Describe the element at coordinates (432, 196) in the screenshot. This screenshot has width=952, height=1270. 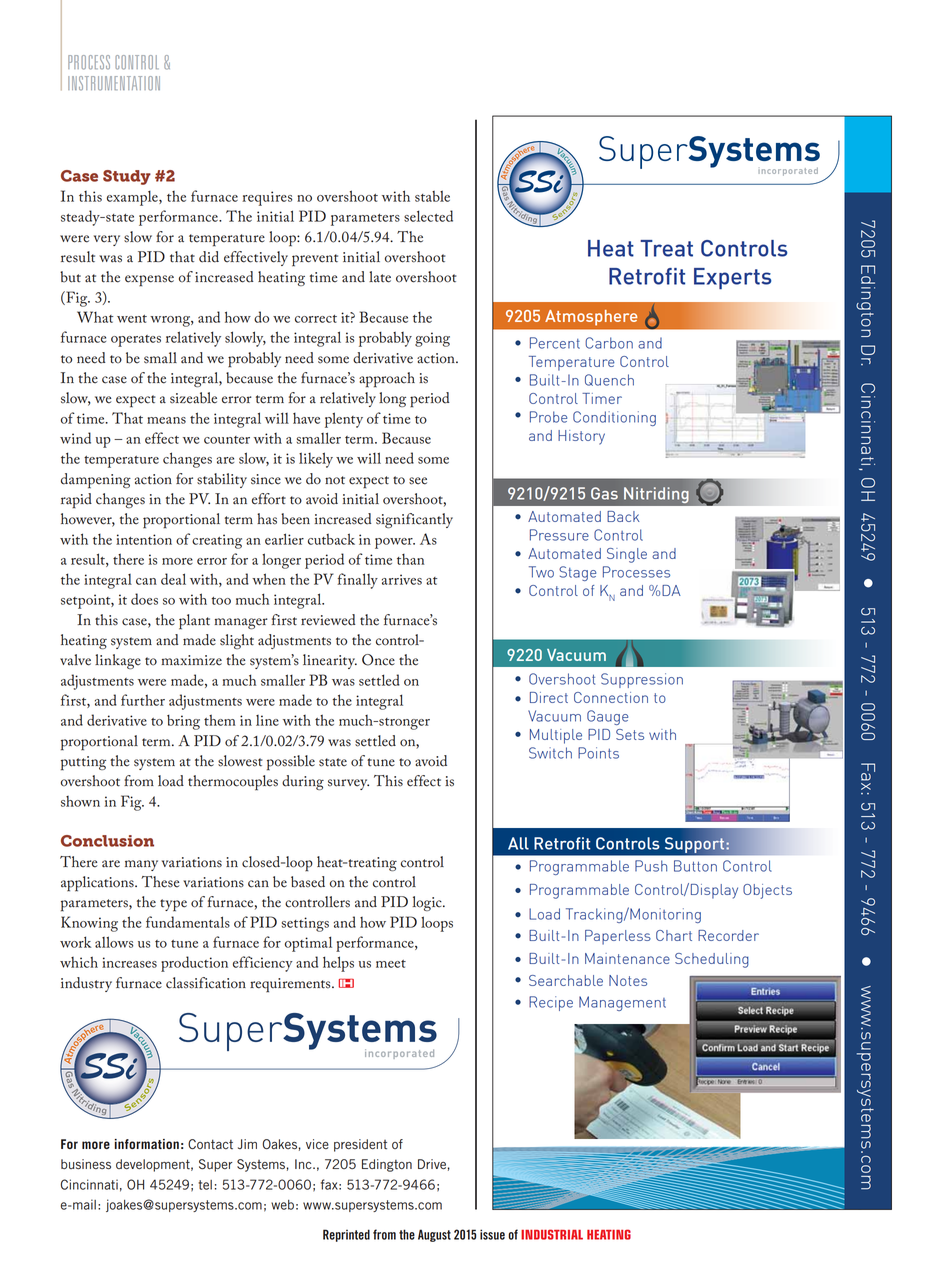
I see `stable` at that location.
